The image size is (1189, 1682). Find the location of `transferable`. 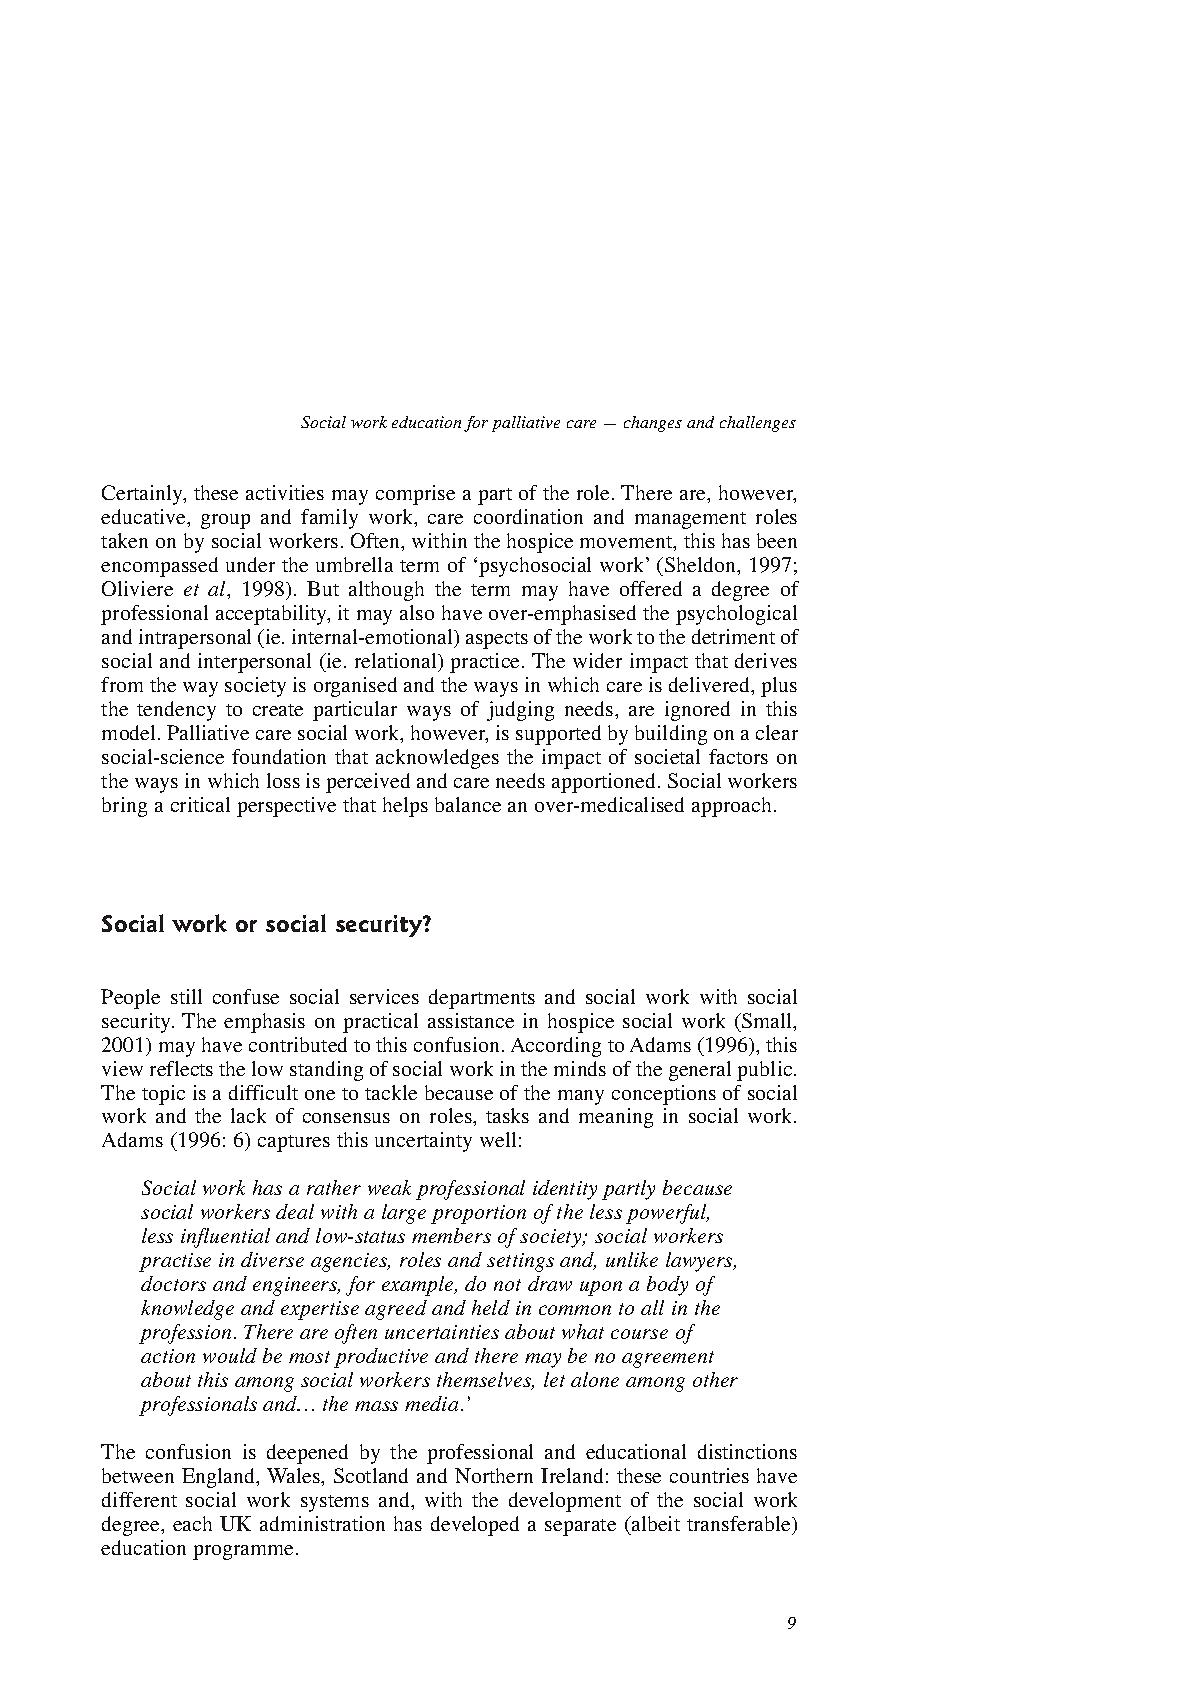

transferable is located at coordinates (740, 1523).
